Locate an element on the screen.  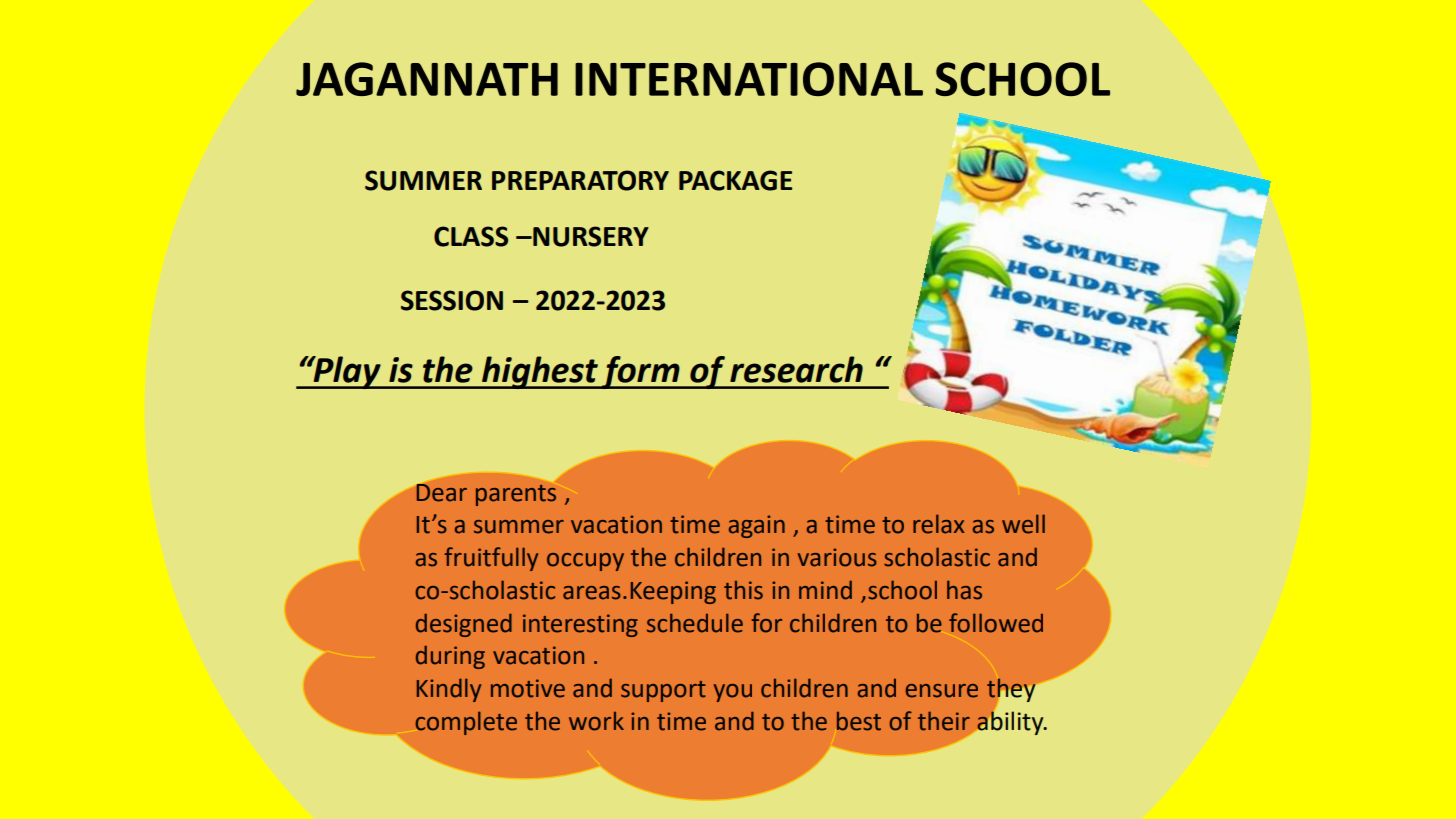
highest is located at coordinates (540, 372).
